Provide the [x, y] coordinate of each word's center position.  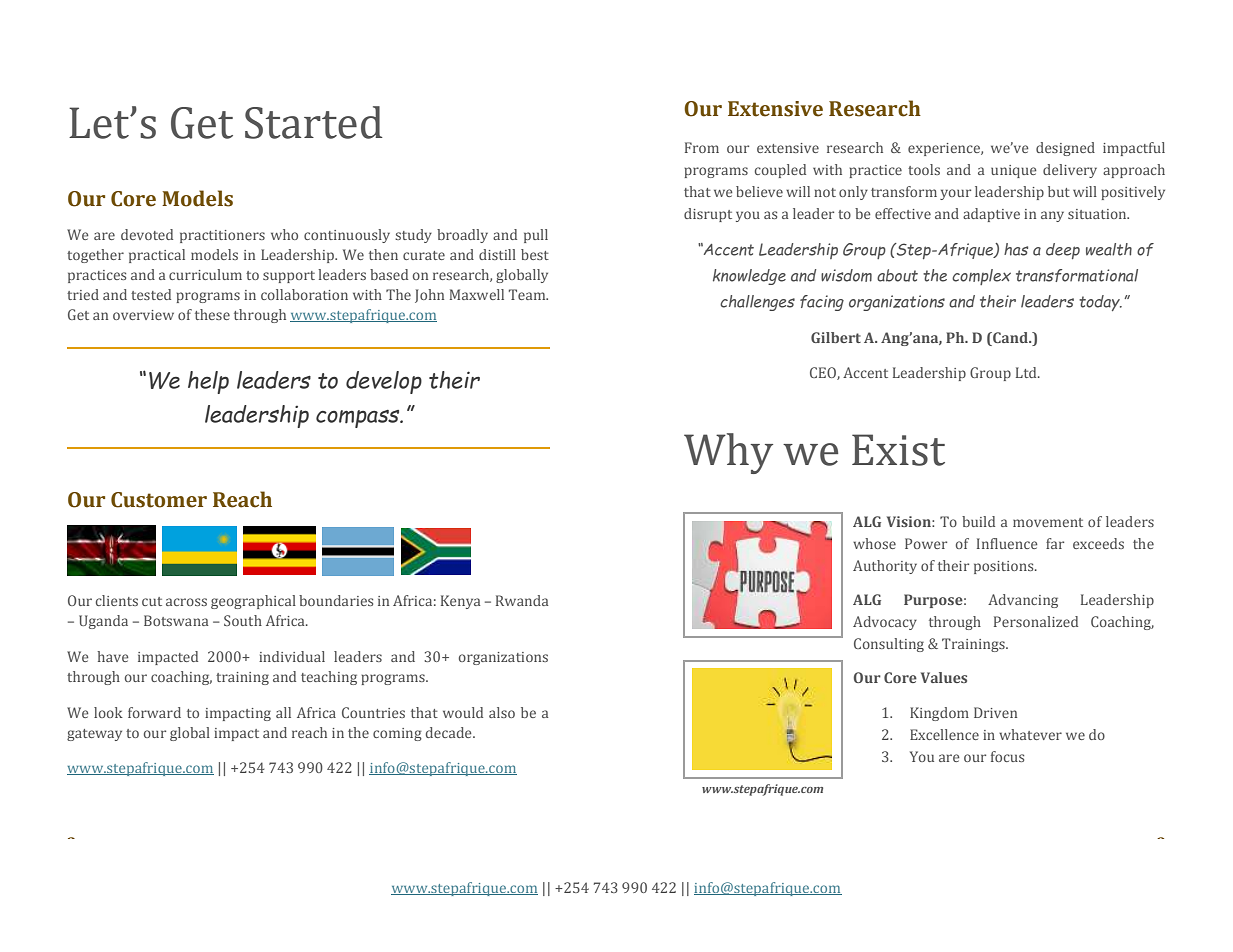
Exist [898, 450]
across [186, 602]
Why [728, 453]
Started [314, 122]
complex [981, 277]
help [208, 382]
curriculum [205, 274]
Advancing [1023, 601]
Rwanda [522, 600]
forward [154, 712]
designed [1065, 149]
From [702, 147]
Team [528, 294]
